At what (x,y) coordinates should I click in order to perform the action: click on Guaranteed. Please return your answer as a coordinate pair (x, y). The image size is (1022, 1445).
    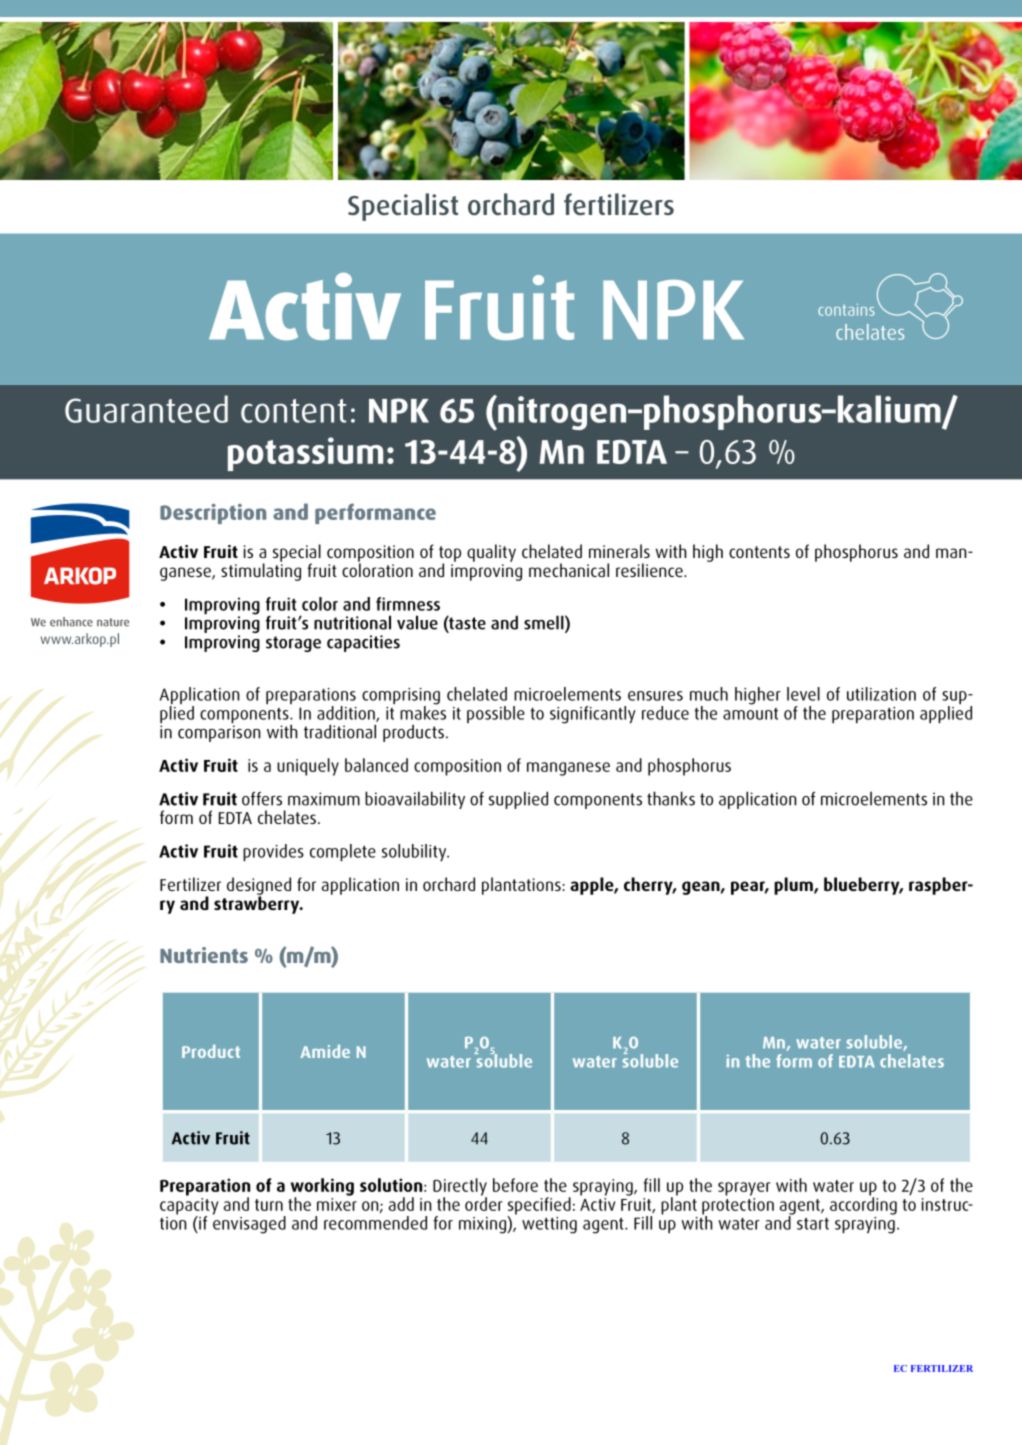
    Looking at the image, I should click on (146, 409).
